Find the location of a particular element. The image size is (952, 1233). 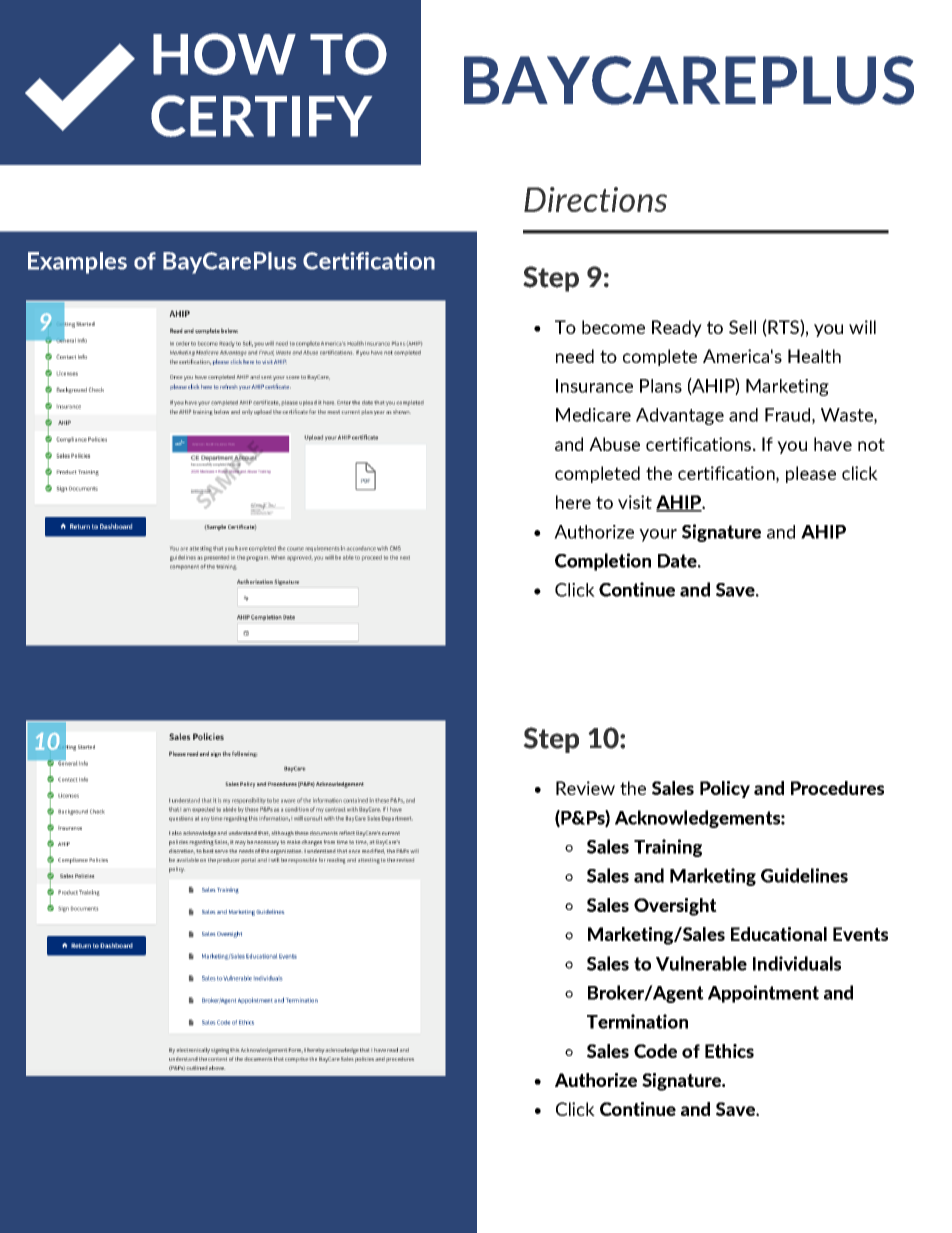

HOW is located at coordinates (224, 54).
